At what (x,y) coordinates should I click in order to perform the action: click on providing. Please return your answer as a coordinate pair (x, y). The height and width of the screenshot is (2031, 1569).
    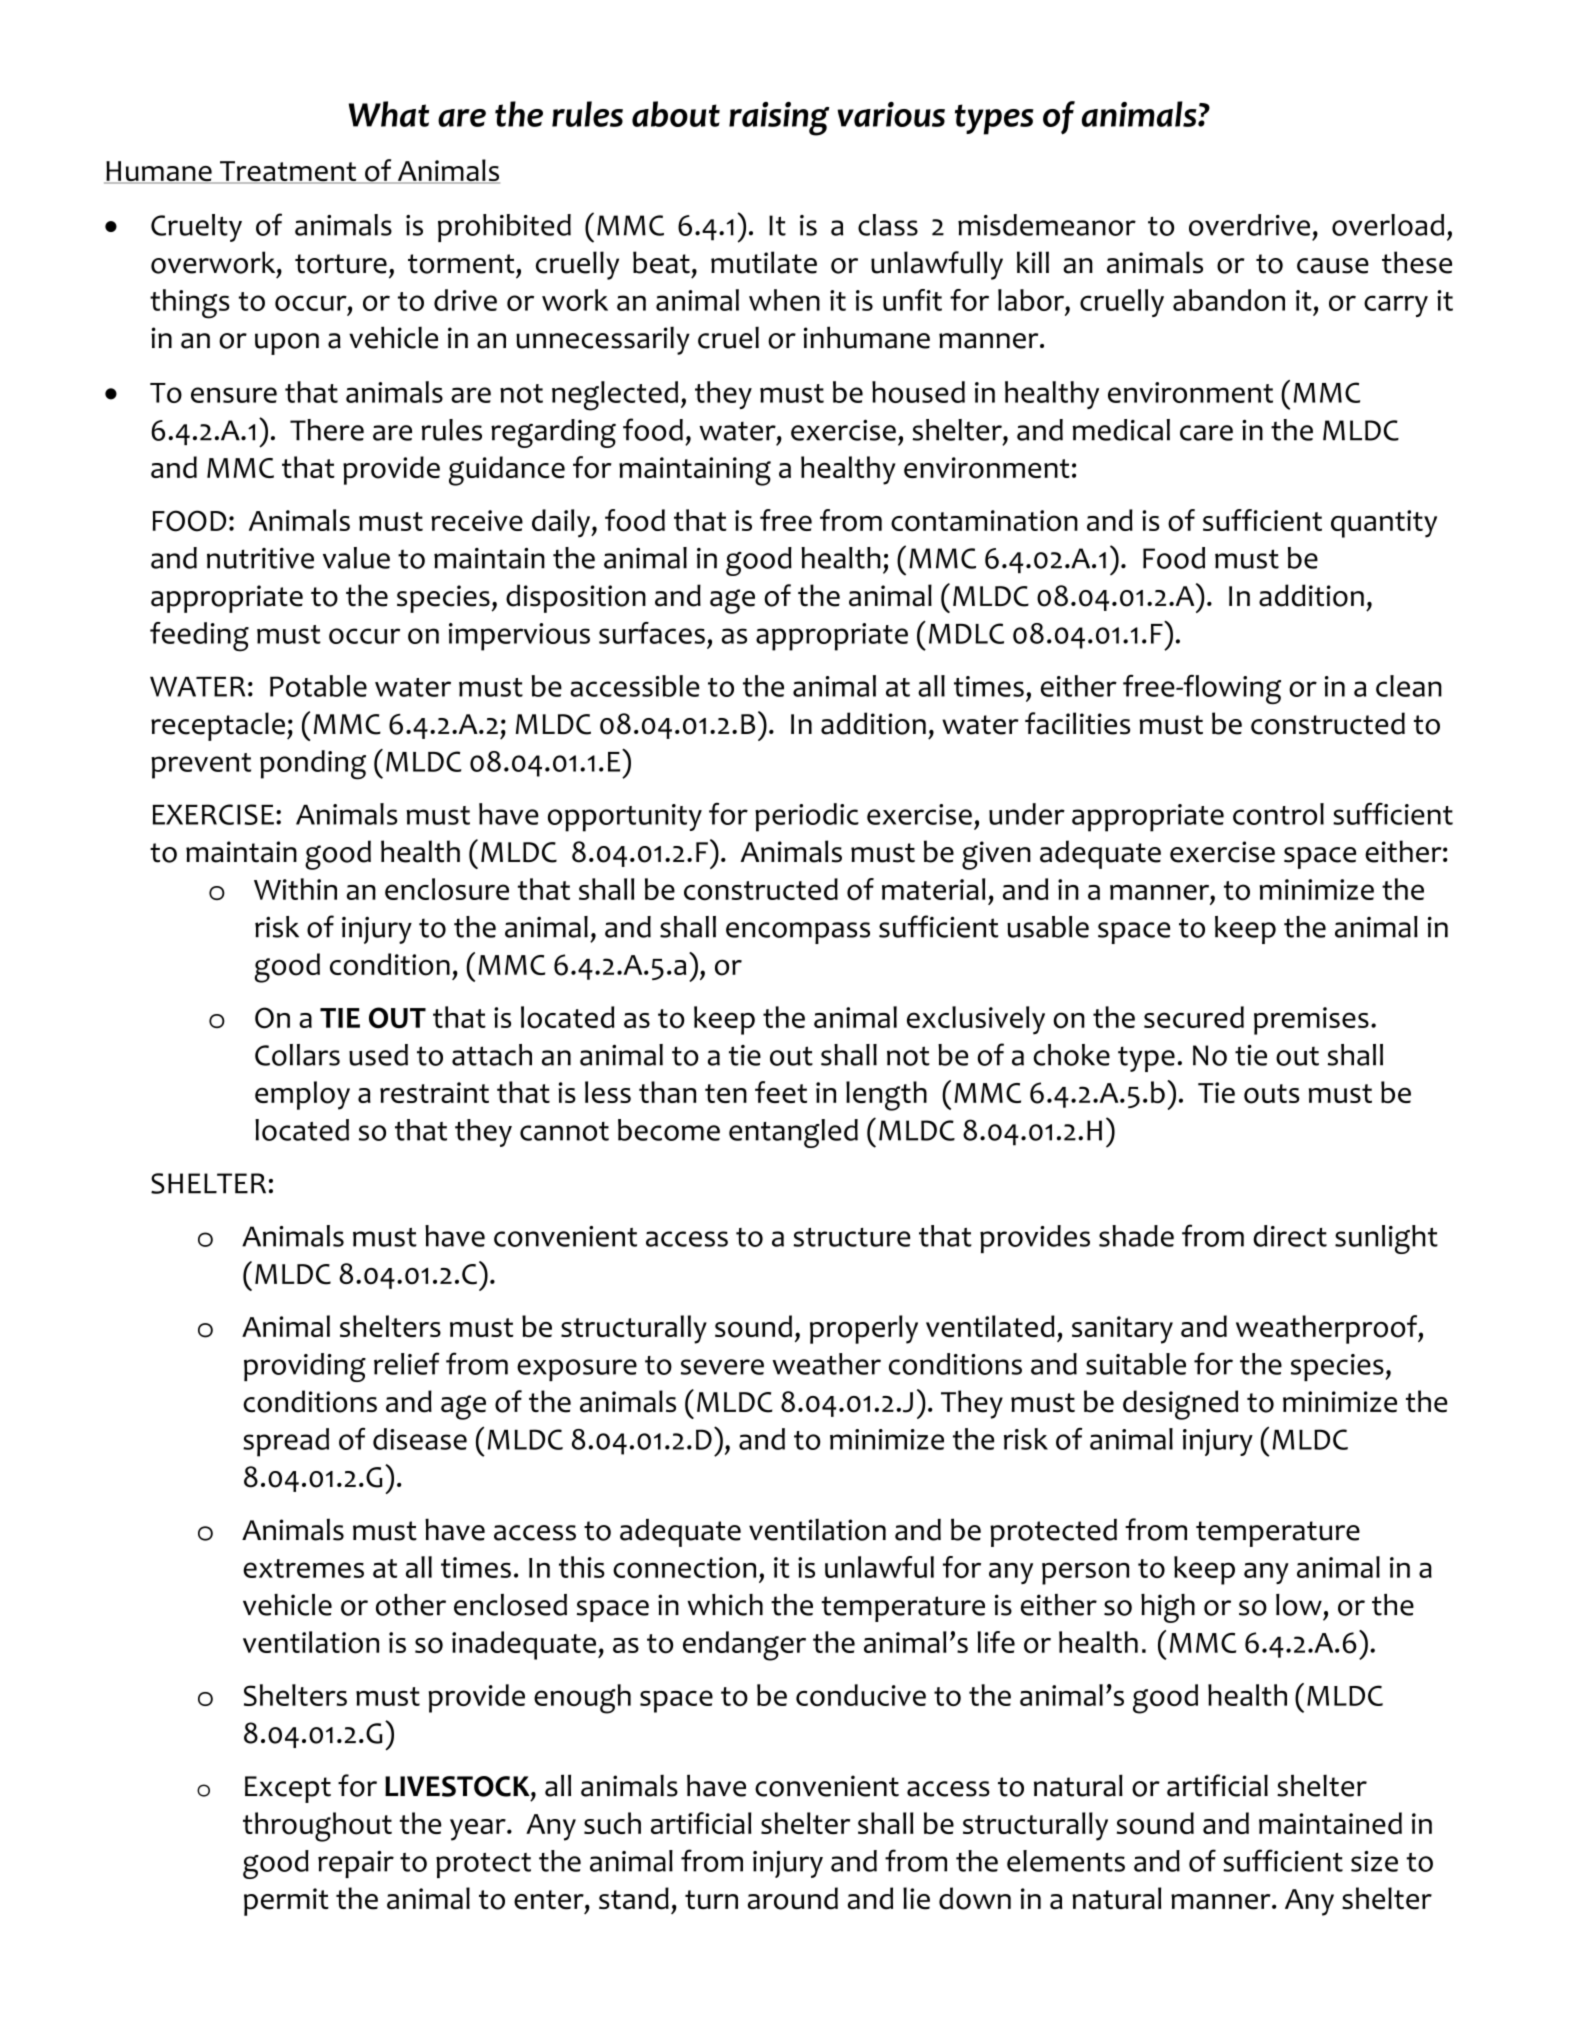
    Looking at the image, I should click on (305, 1367).
